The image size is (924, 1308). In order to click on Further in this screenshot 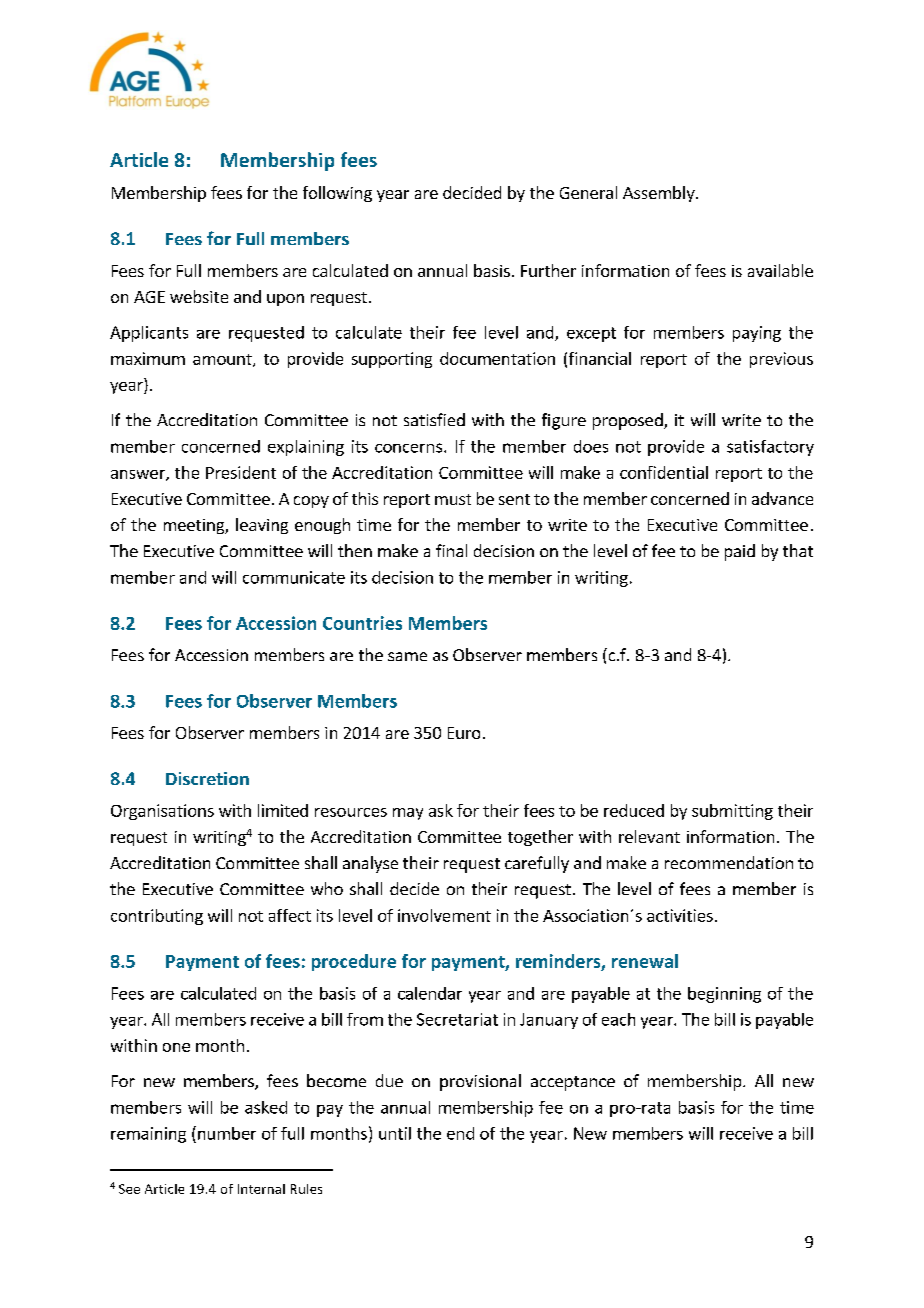, I will do `click(548, 270)`.
